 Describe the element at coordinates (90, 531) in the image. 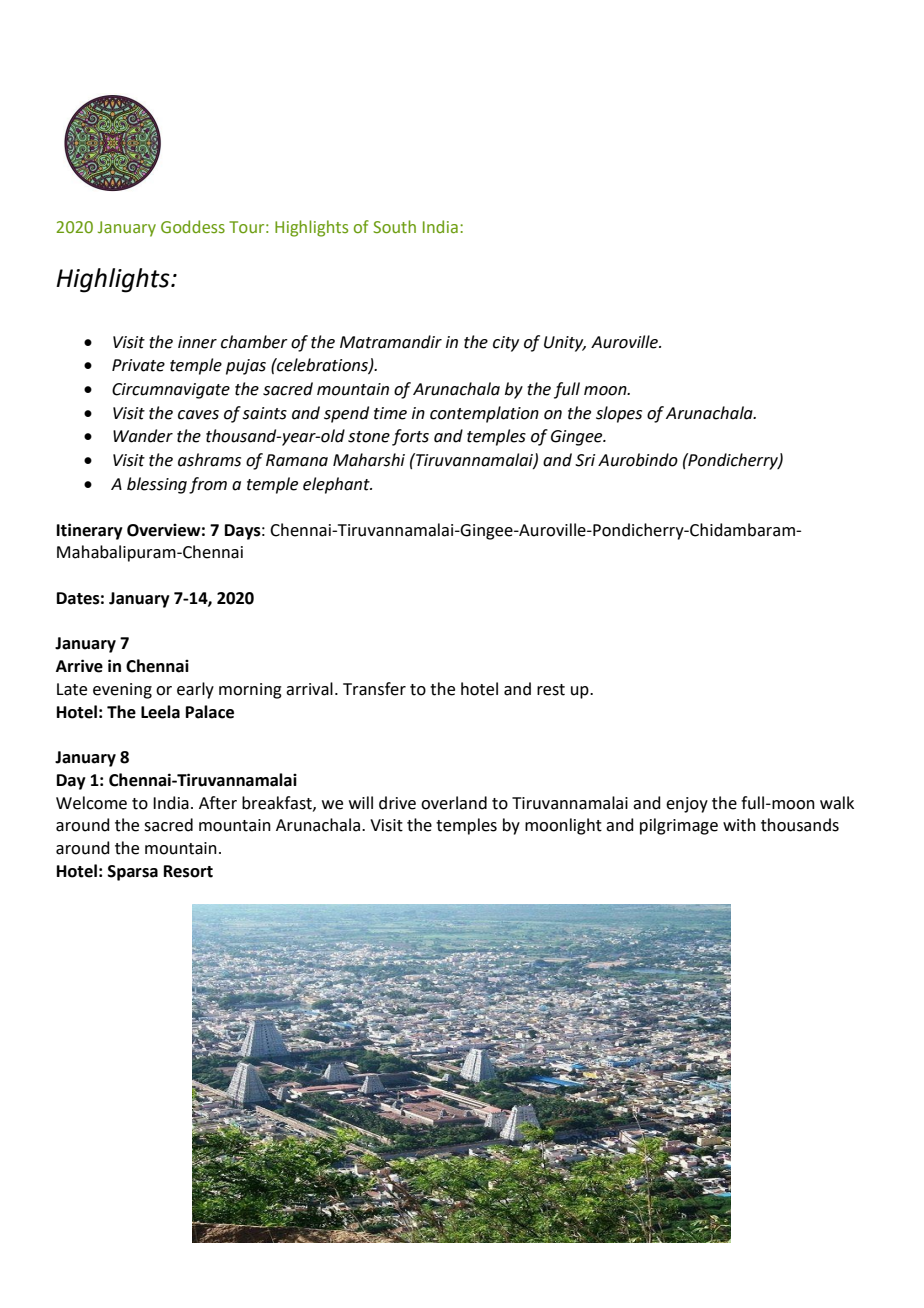

I see `Itinerary` at that location.
